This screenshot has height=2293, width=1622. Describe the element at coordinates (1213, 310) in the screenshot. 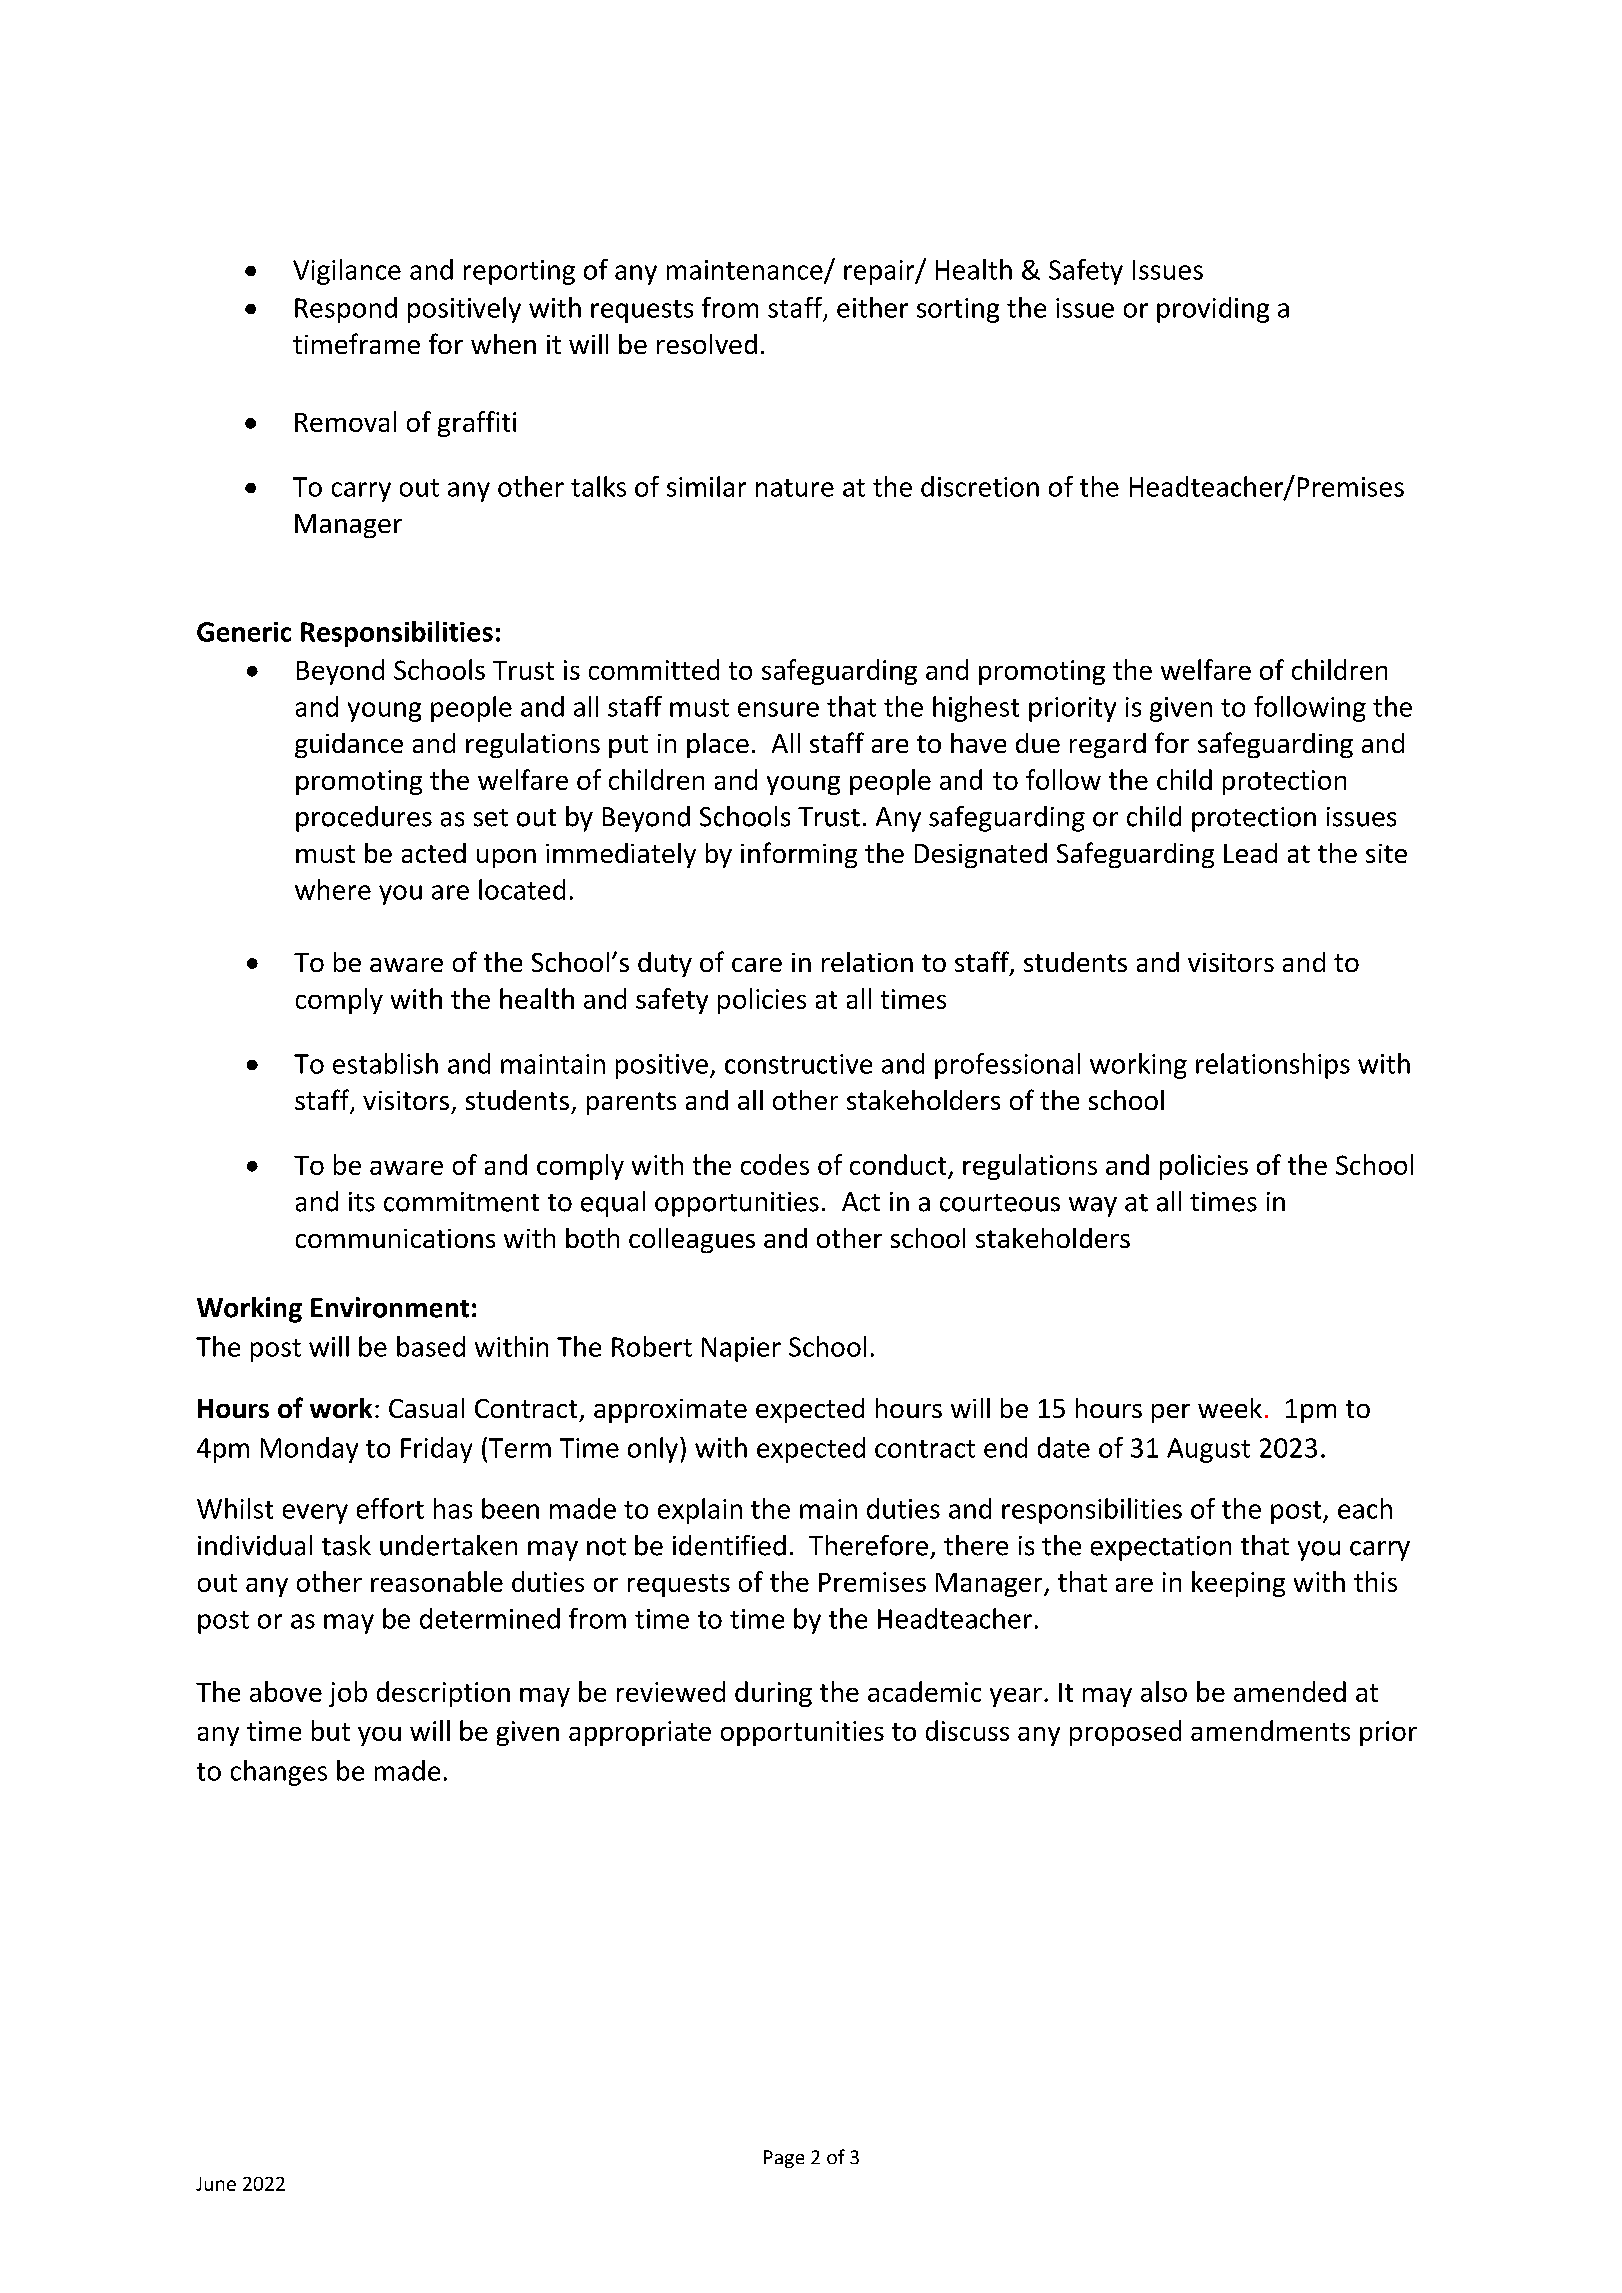

I see `providing` at that location.
